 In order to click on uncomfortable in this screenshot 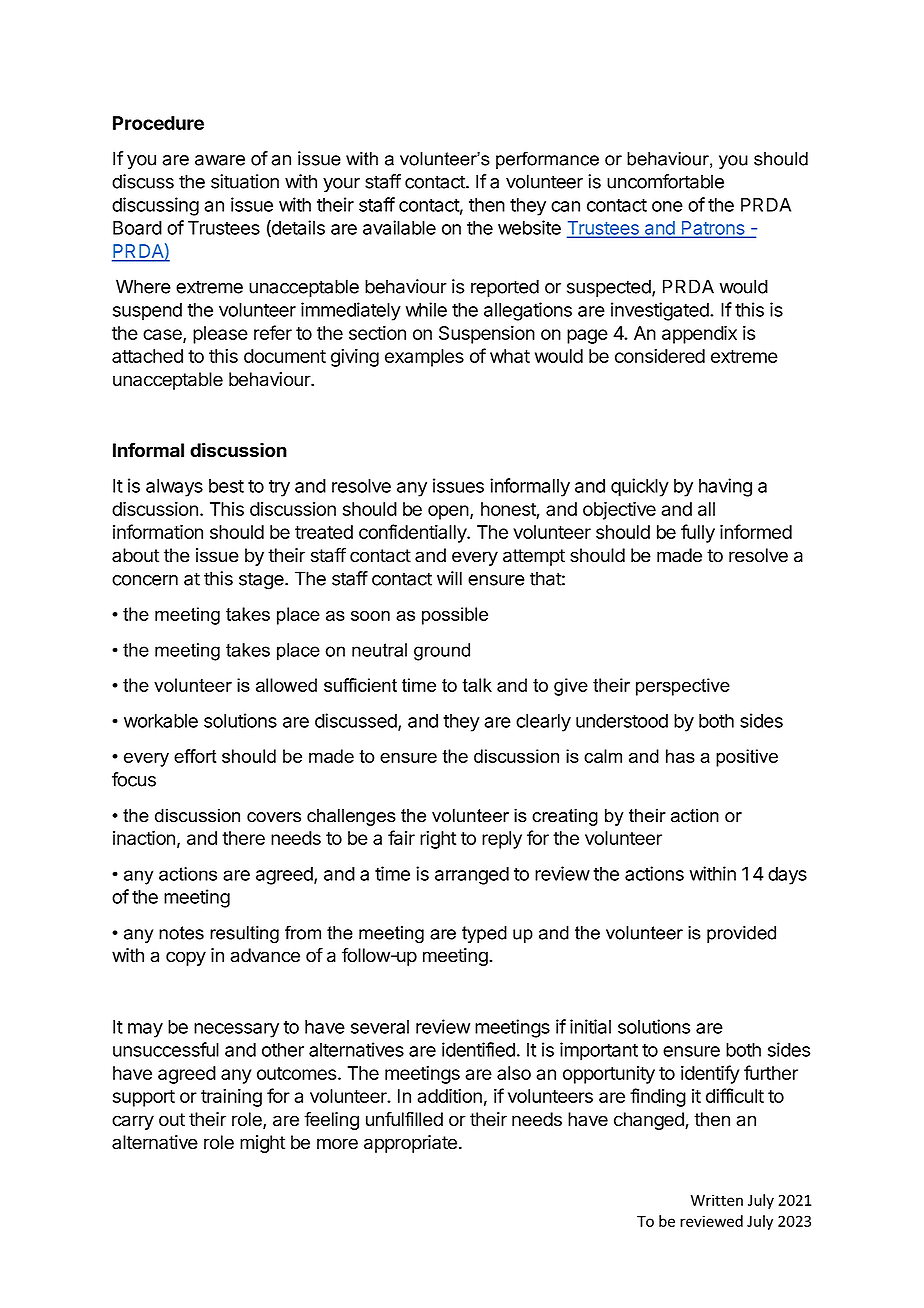, I will do `click(665, 181)`.
